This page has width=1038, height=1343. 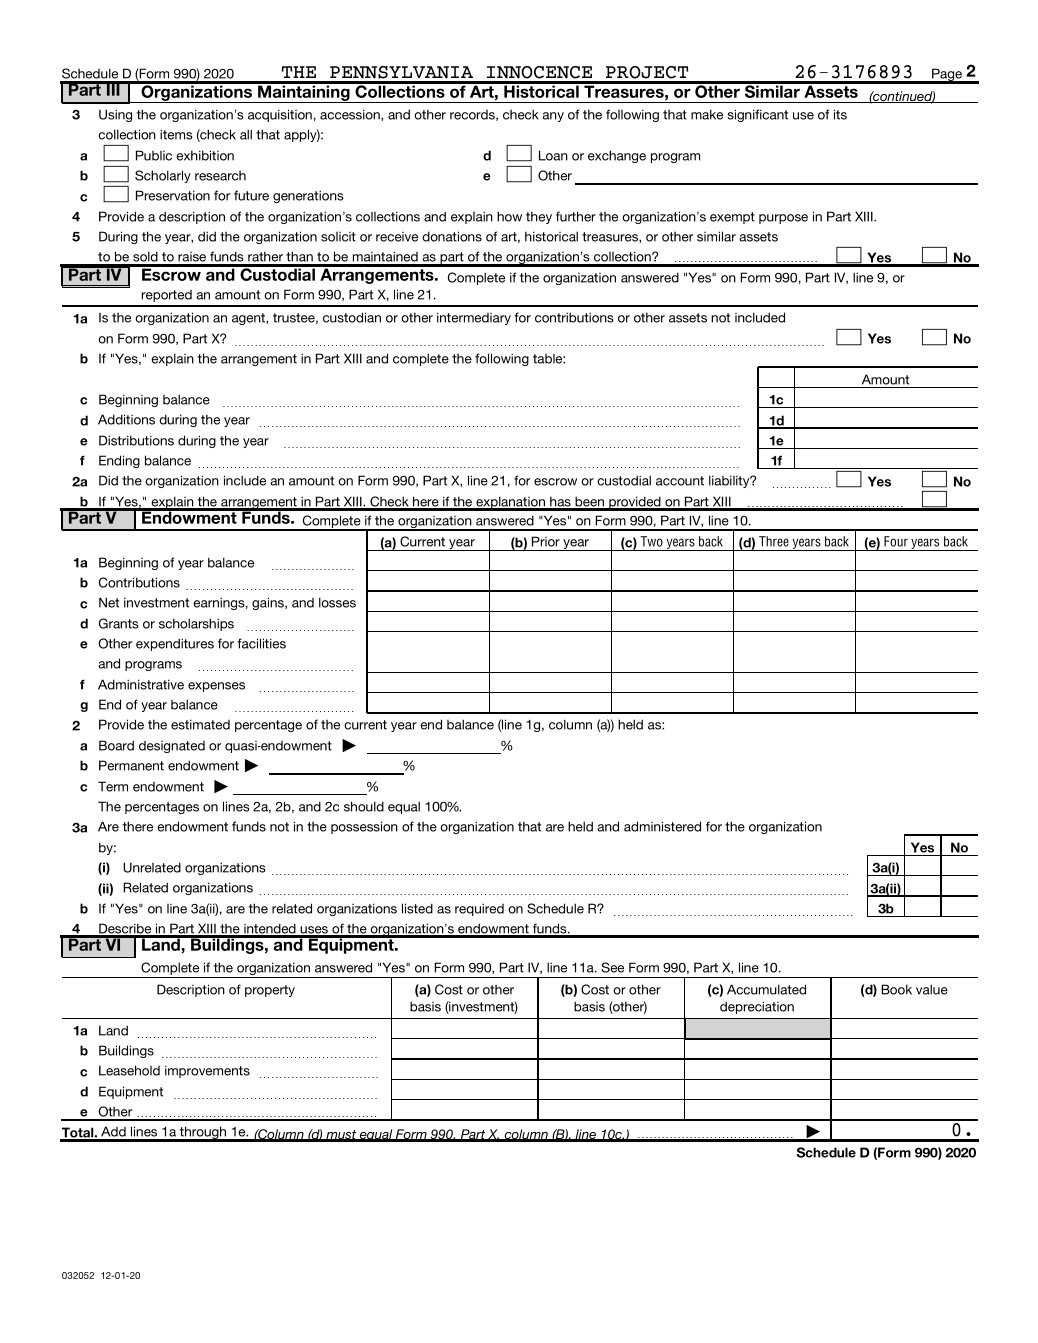 What do you see at coordinates (546, 541) in the page?
I see `Prior` at bounding box center [546, 541].
